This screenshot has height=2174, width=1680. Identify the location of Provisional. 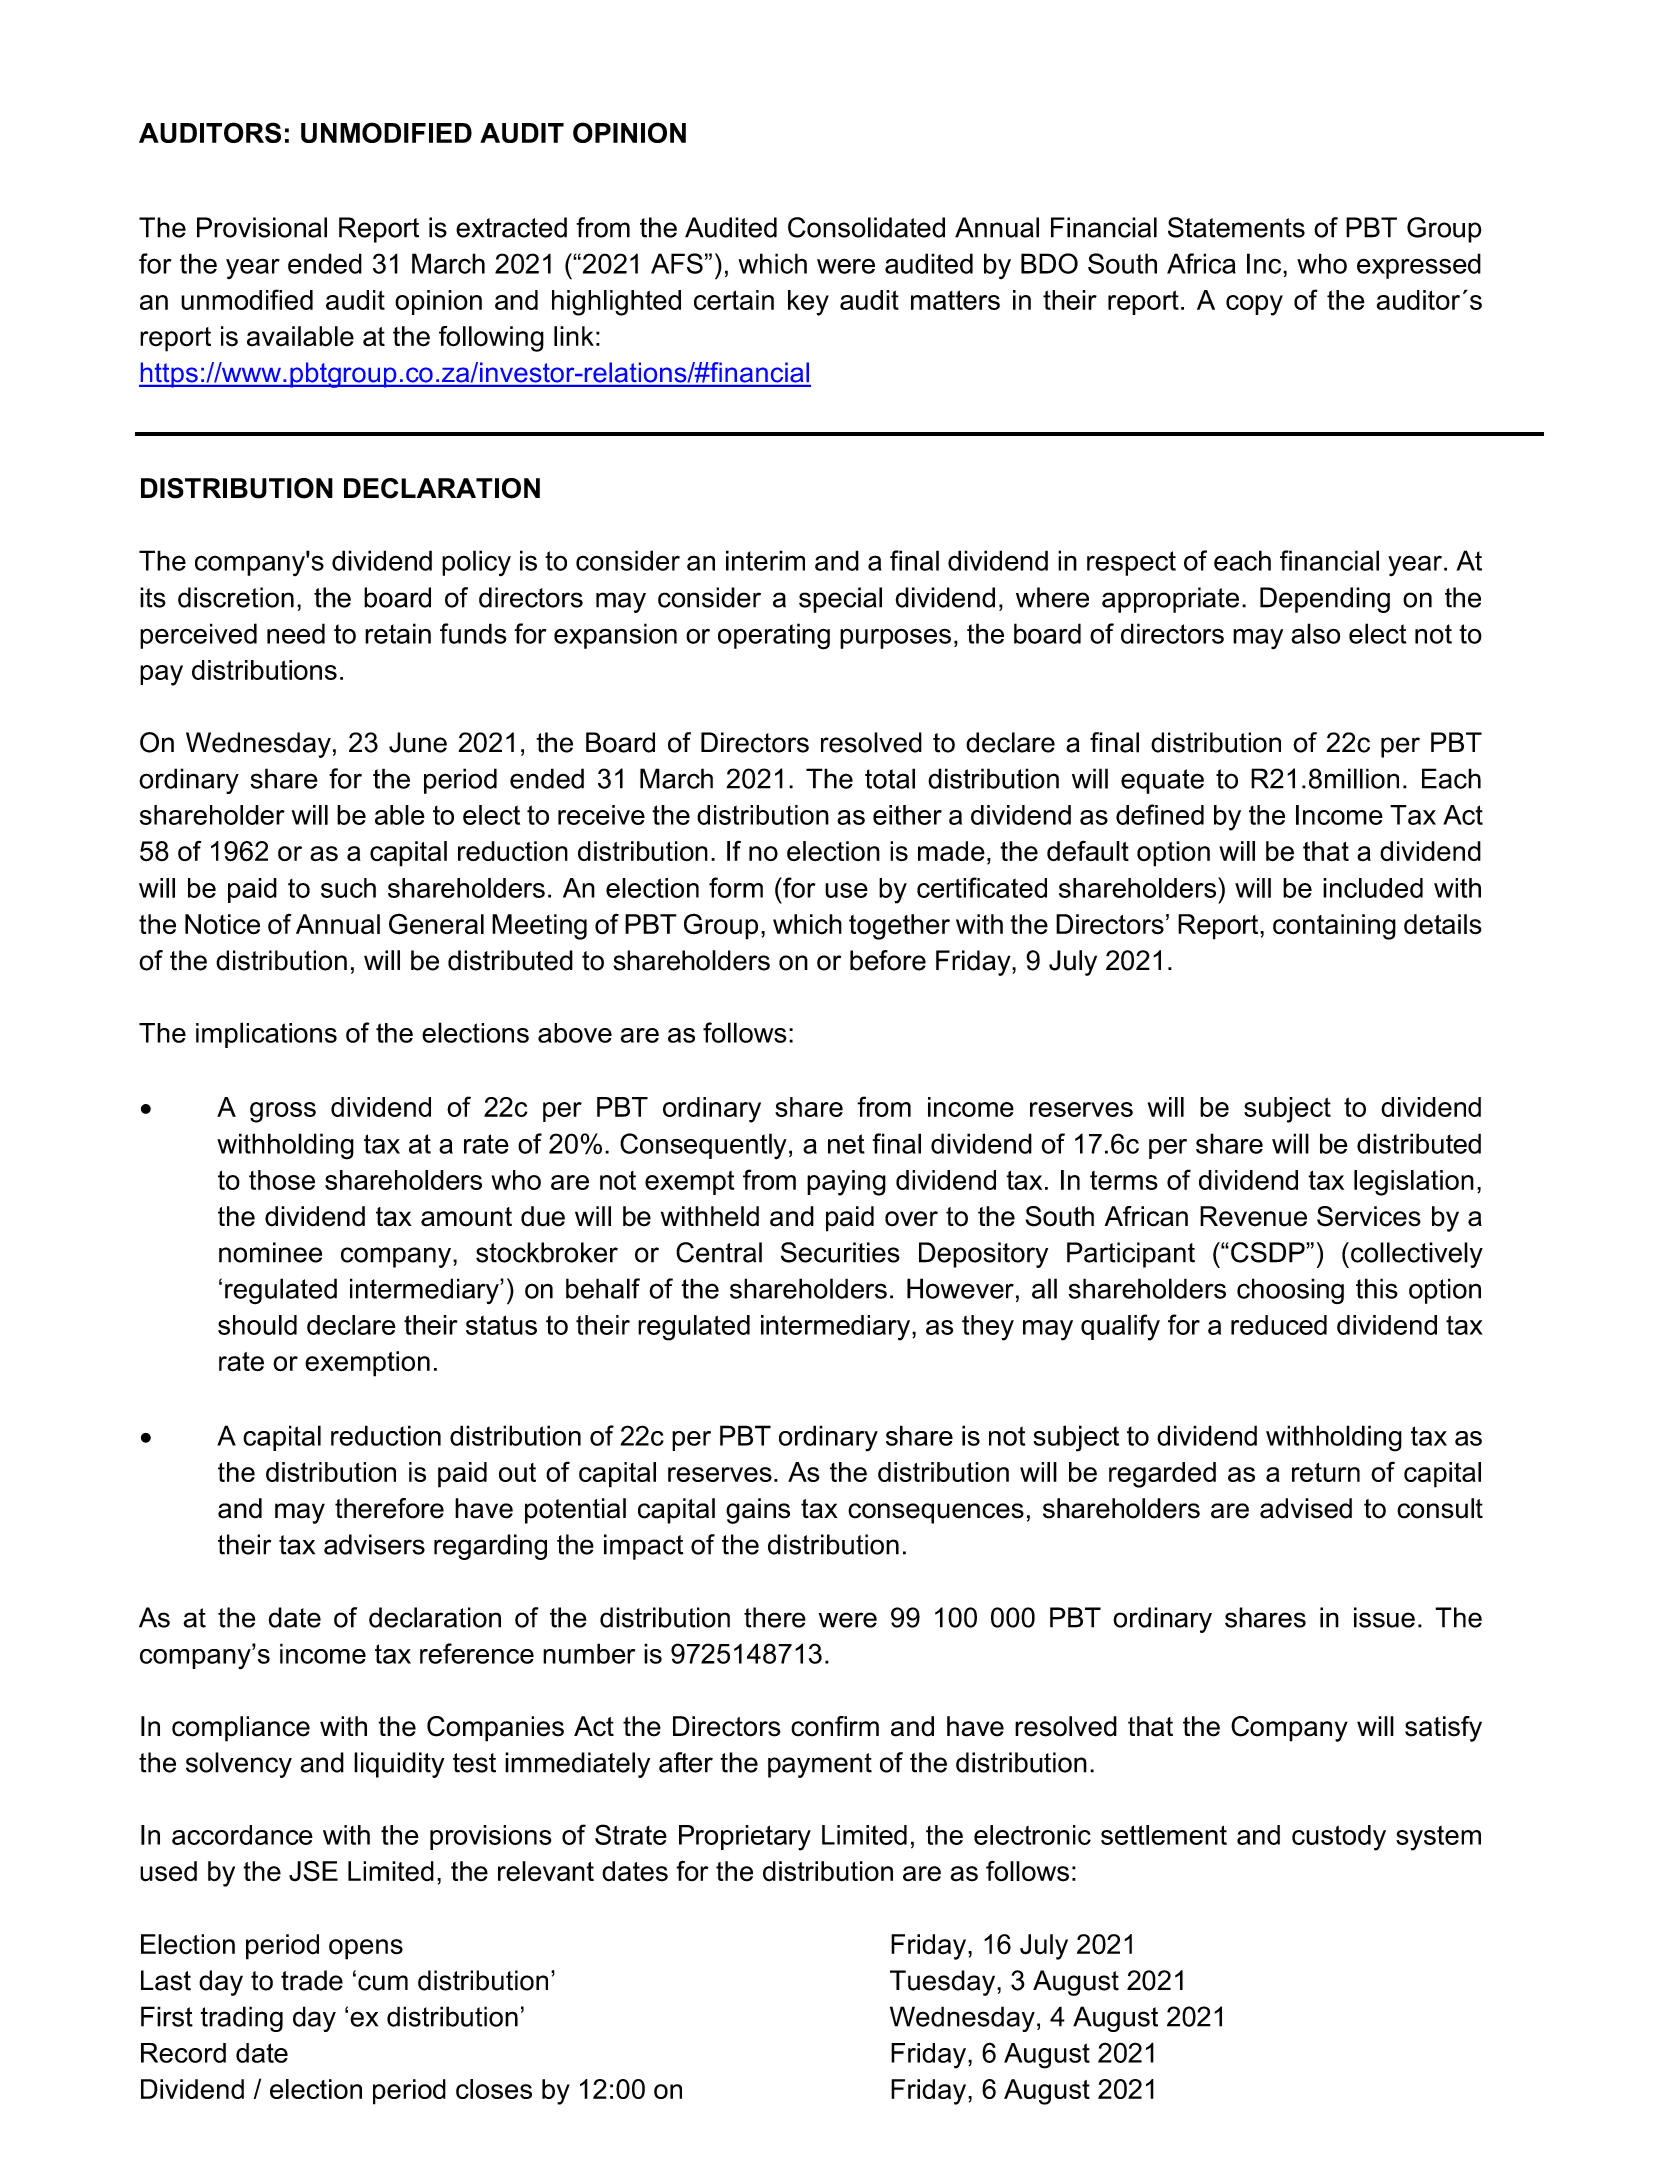
(262, 227).
